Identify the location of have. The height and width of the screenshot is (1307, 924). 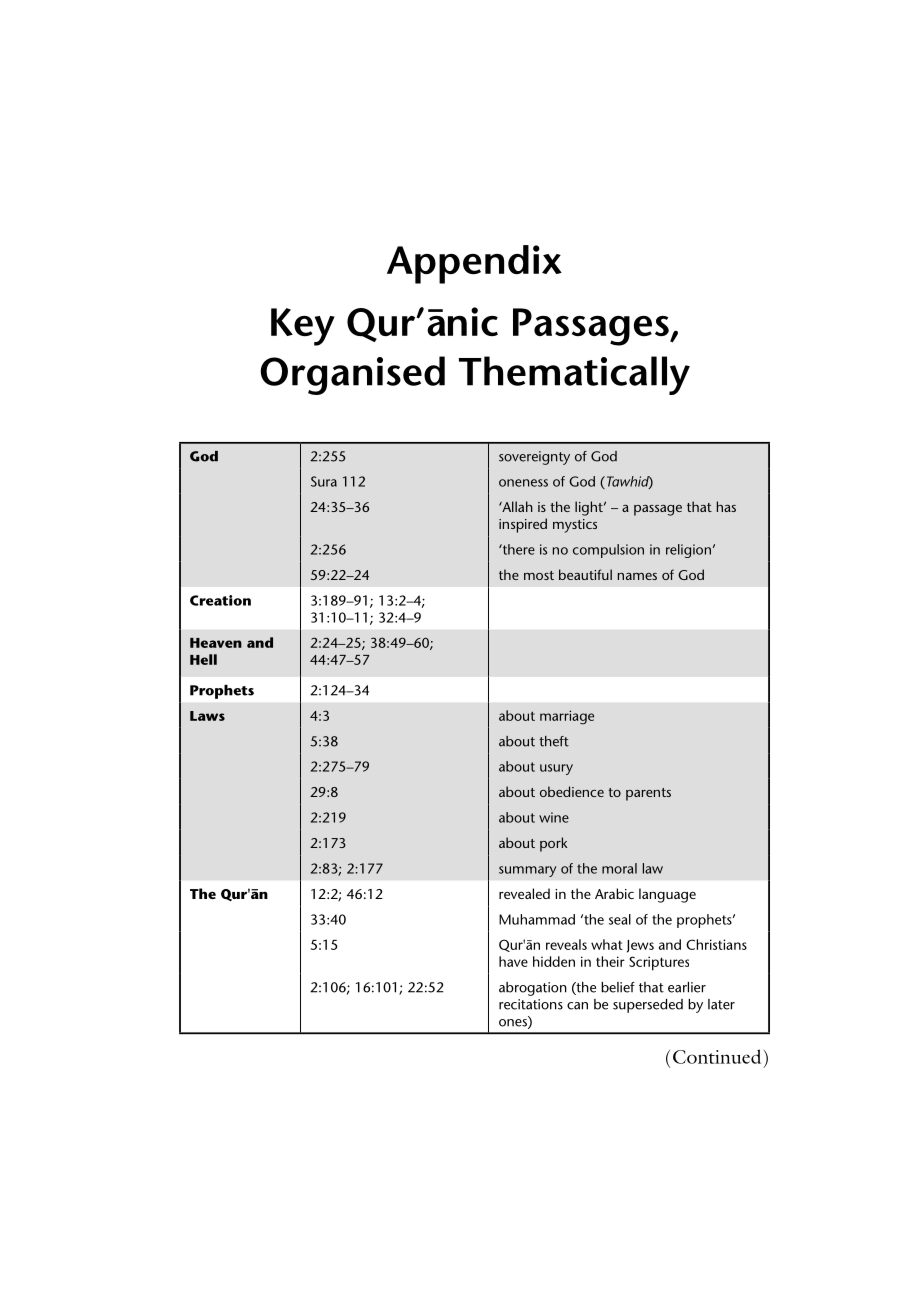
(513, 961).
